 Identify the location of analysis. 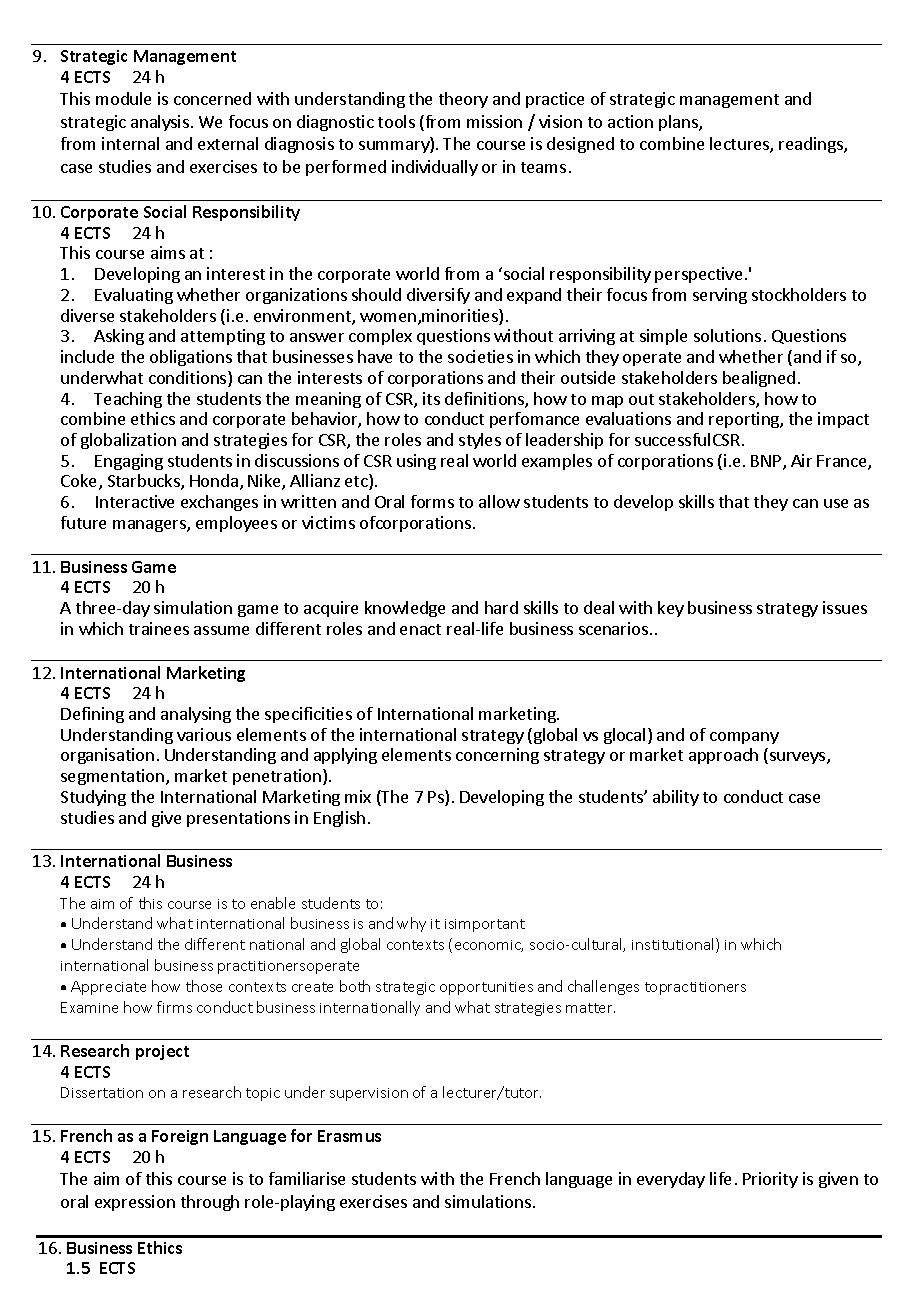
(160, 123).
